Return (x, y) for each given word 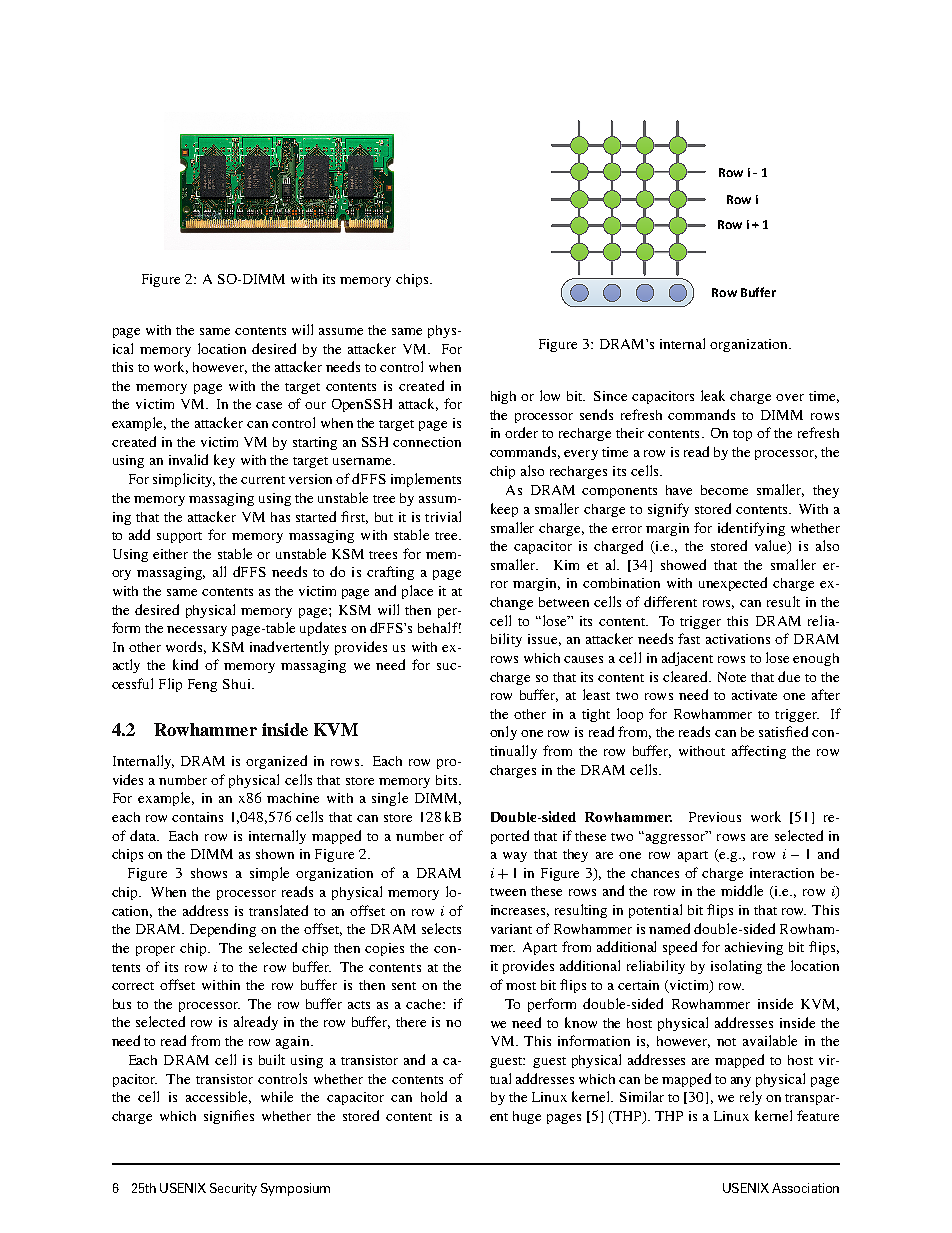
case (269, 405)
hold (434, 1096)
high (503, 397)
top (742, 435)
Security (233, 1189)
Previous (715, 817)
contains (197, 817)
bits (448, 780)
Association (805, 1188)
